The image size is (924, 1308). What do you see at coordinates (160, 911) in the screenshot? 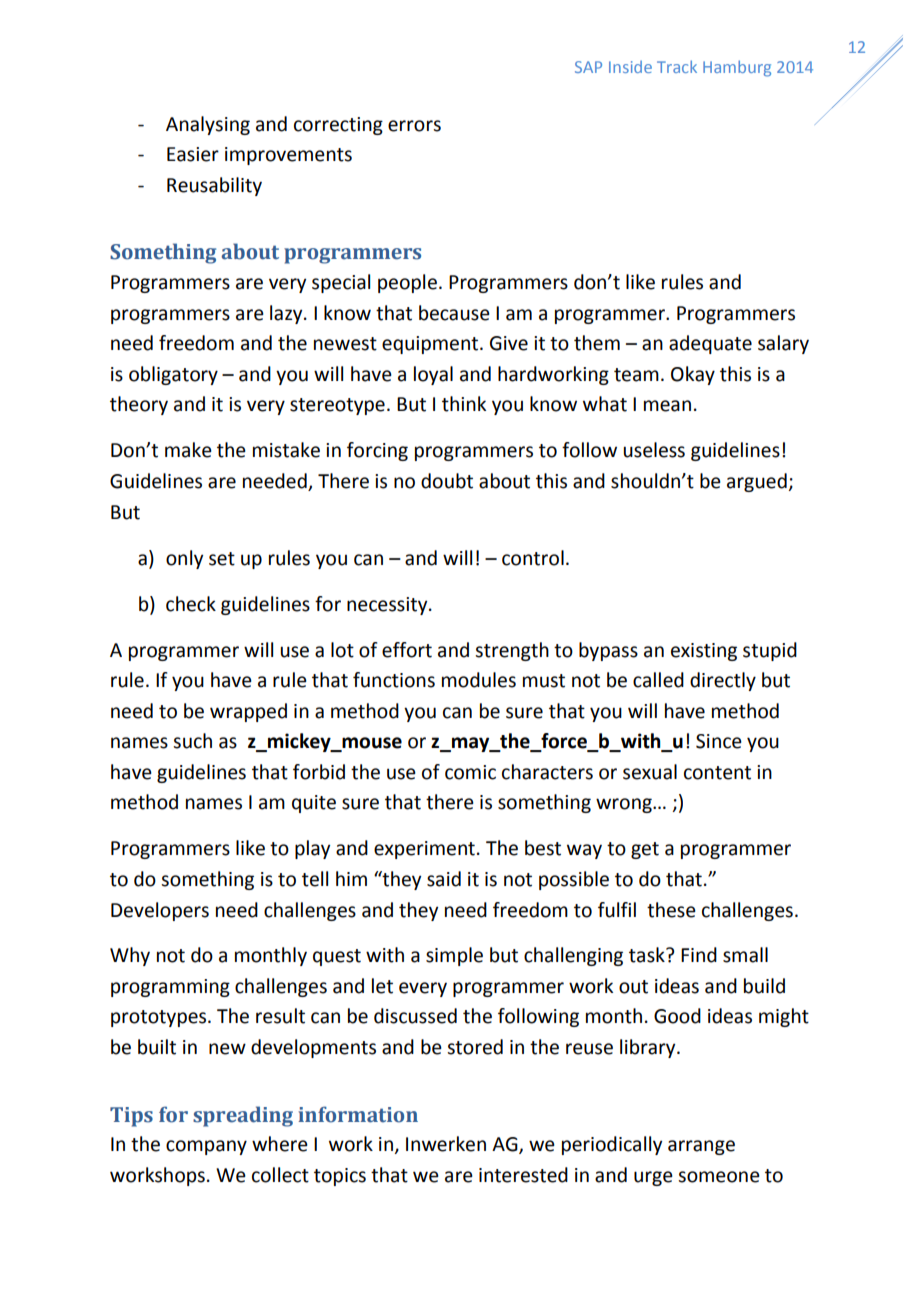
I see `Developers` at bounding box center [160, 911].
